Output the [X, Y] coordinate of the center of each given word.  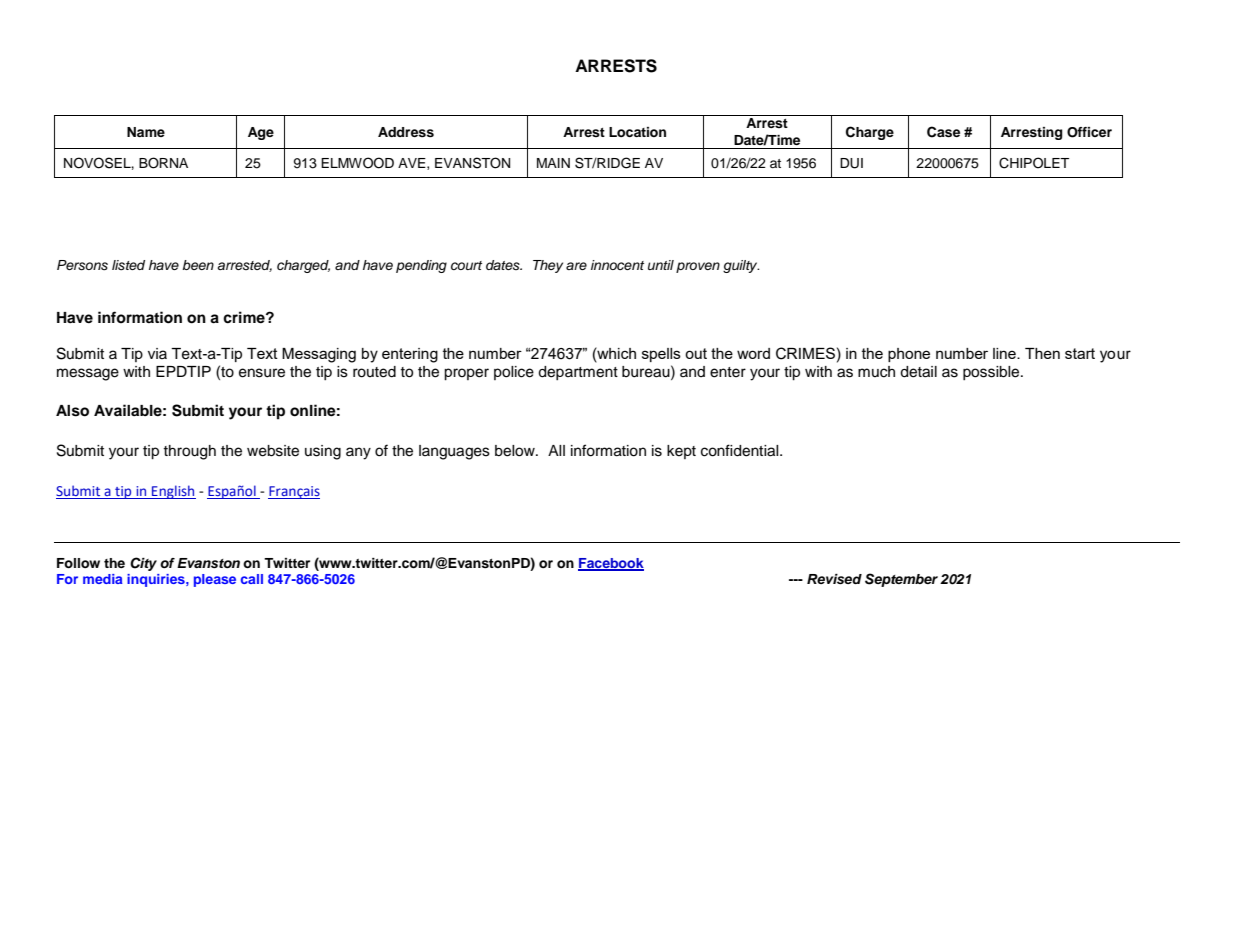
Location [637, 132]
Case [943, 132]
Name [146, 132]
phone [909, 355]
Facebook [611, 564]
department [578, 373]
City [143, 564]
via [157, 353]
